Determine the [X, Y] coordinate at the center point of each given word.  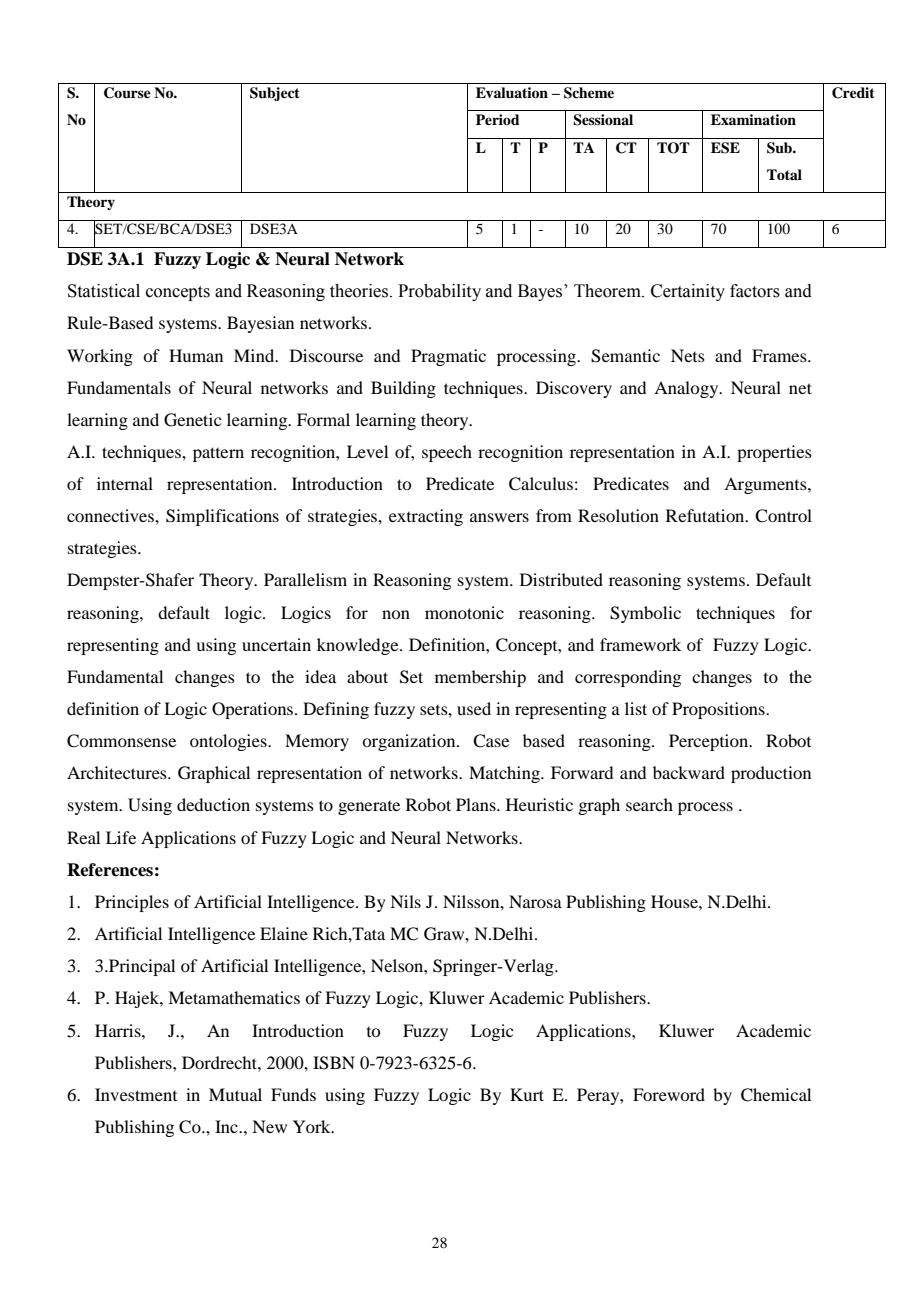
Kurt [527, 1094]
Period [498, 119]
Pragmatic [448, 357]
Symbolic [645, 614]
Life [121, 837]
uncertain [276, 644]
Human [196, 355]
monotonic [464, 612]
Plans [477, 804]
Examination [753, 119]
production [771, 774]
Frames [780, 355]
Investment [136, 1094]
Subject [275, 94]
